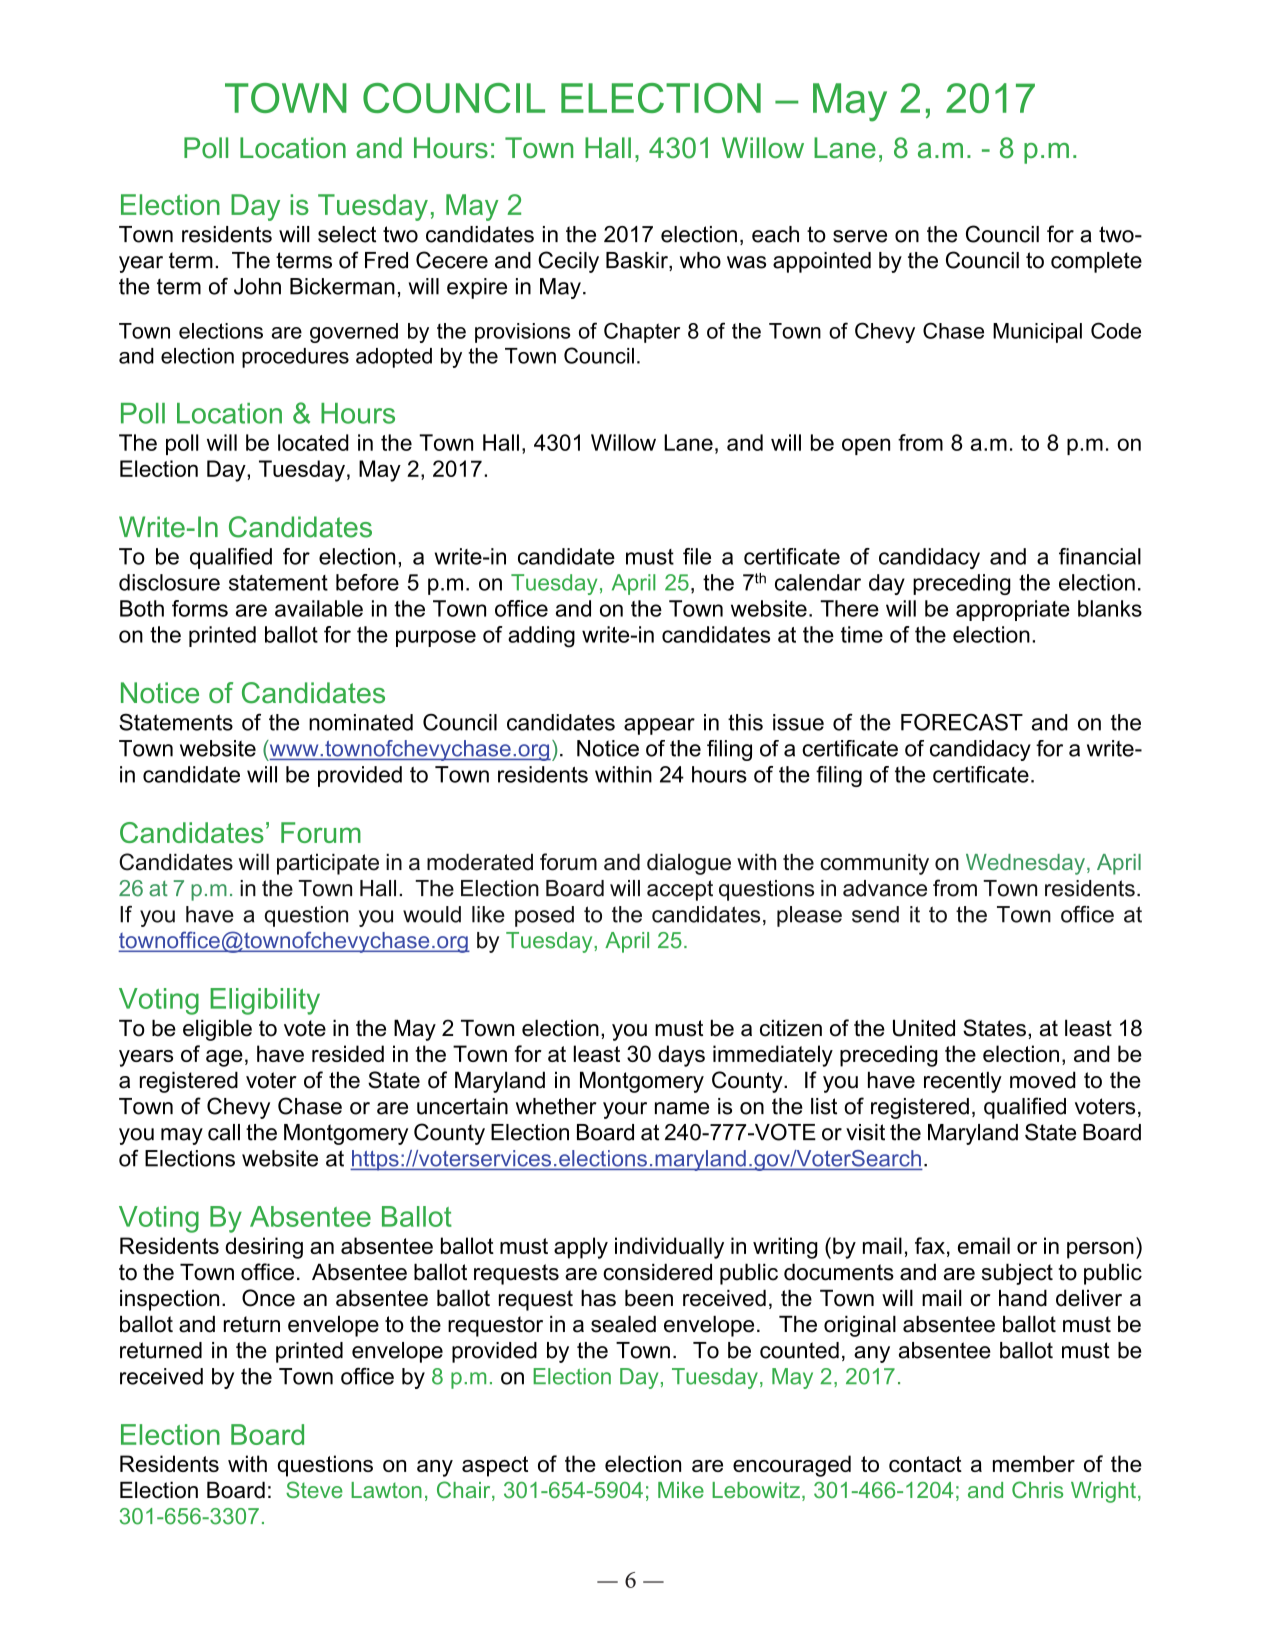 Image resolution: width=1261 pixels, height=1632 pixels. Describe the element at coordinates (1025, 864) in the screenshot. I see `Wednesday` at that location.
